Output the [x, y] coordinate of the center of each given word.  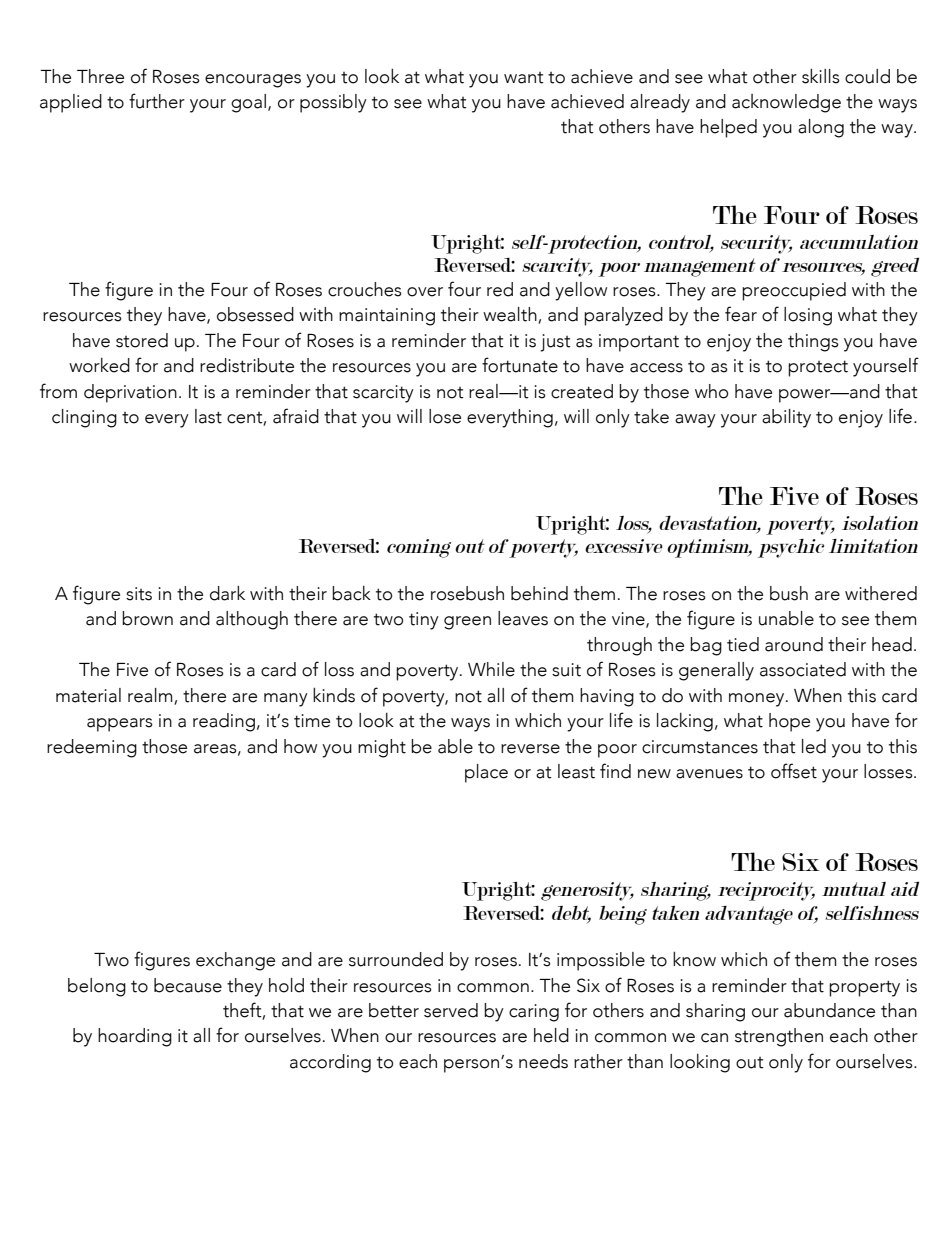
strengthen [779, 1037]
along [821, 128]
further [157, 101]
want [524, 78]
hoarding [135, 1037]
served [451, 1010]
